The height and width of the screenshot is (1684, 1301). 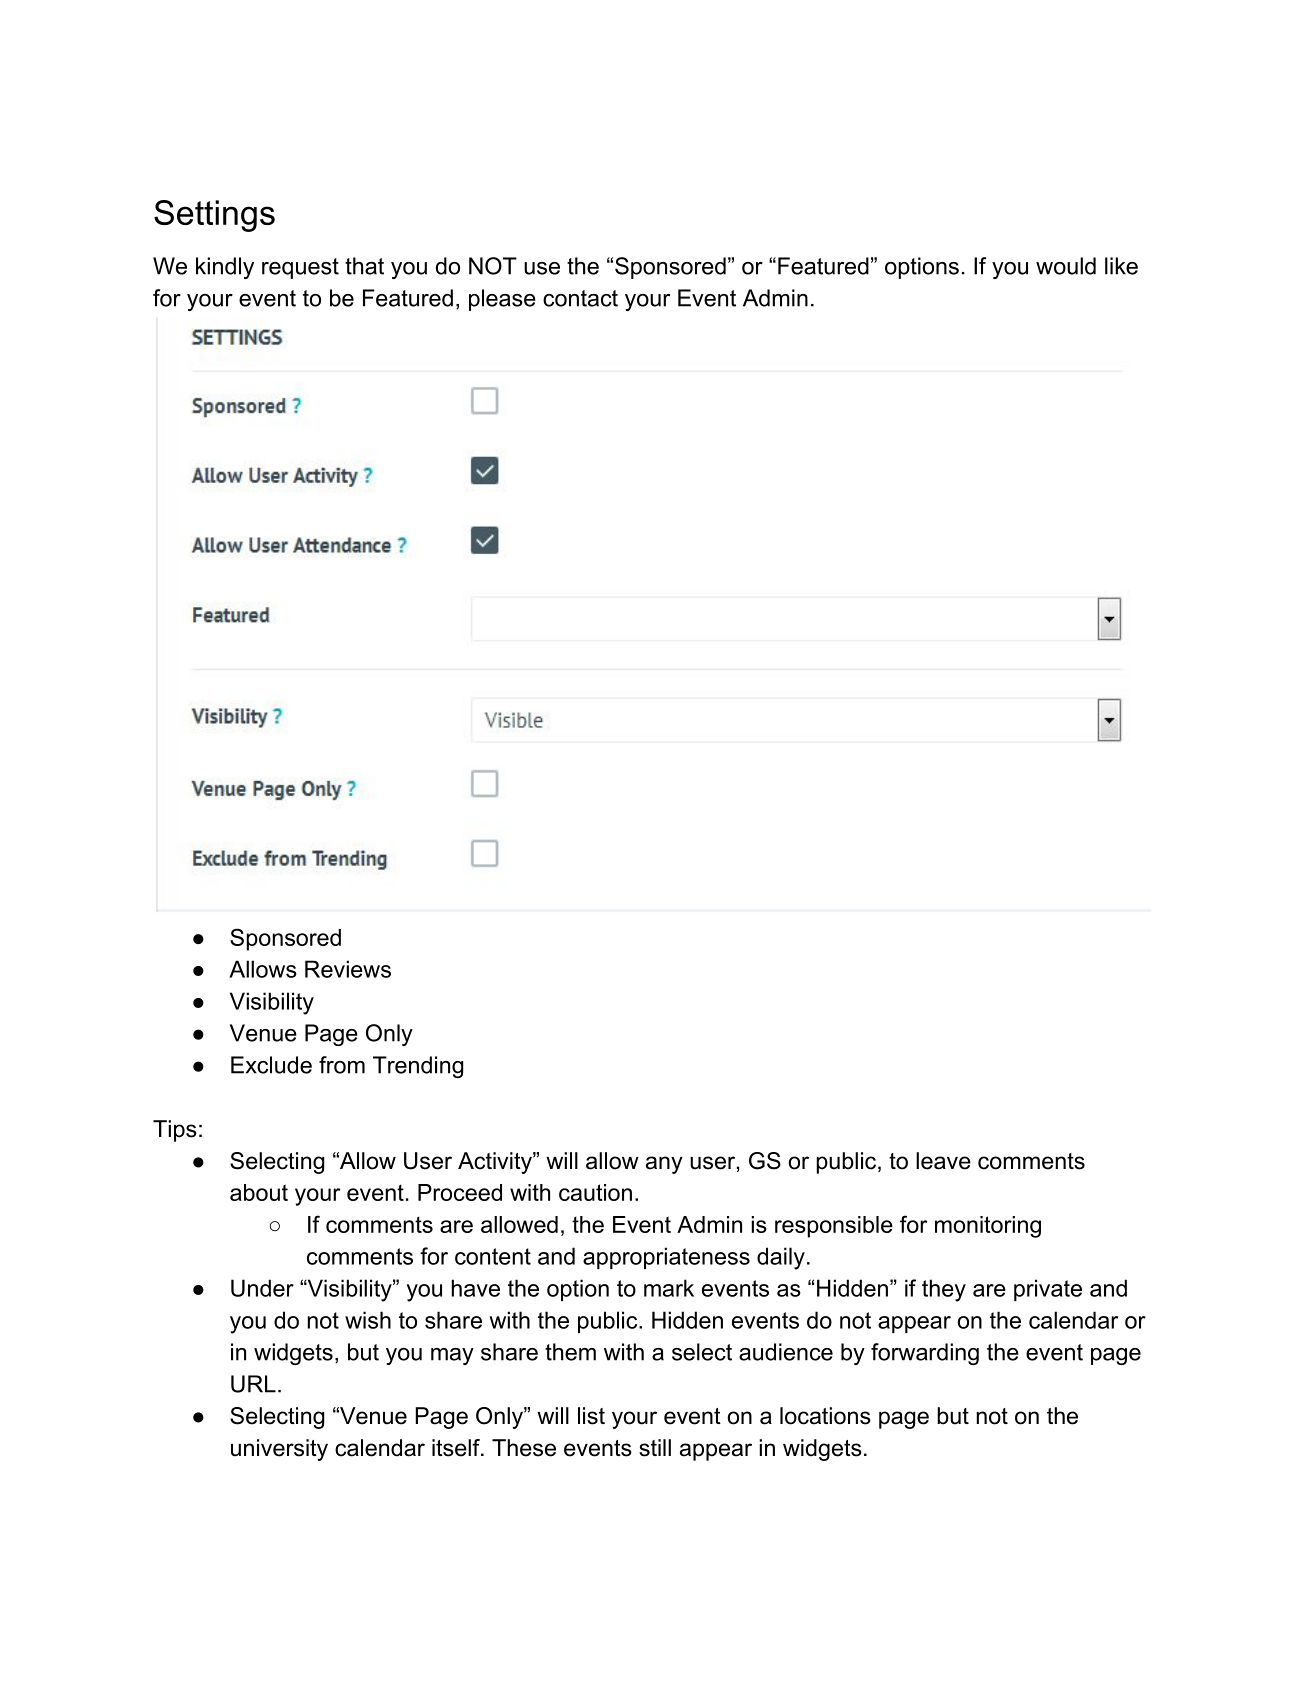 What do you see at coordinates (502, 300) in the screenshot?
I see `please` at bounding box center [502, 300].
